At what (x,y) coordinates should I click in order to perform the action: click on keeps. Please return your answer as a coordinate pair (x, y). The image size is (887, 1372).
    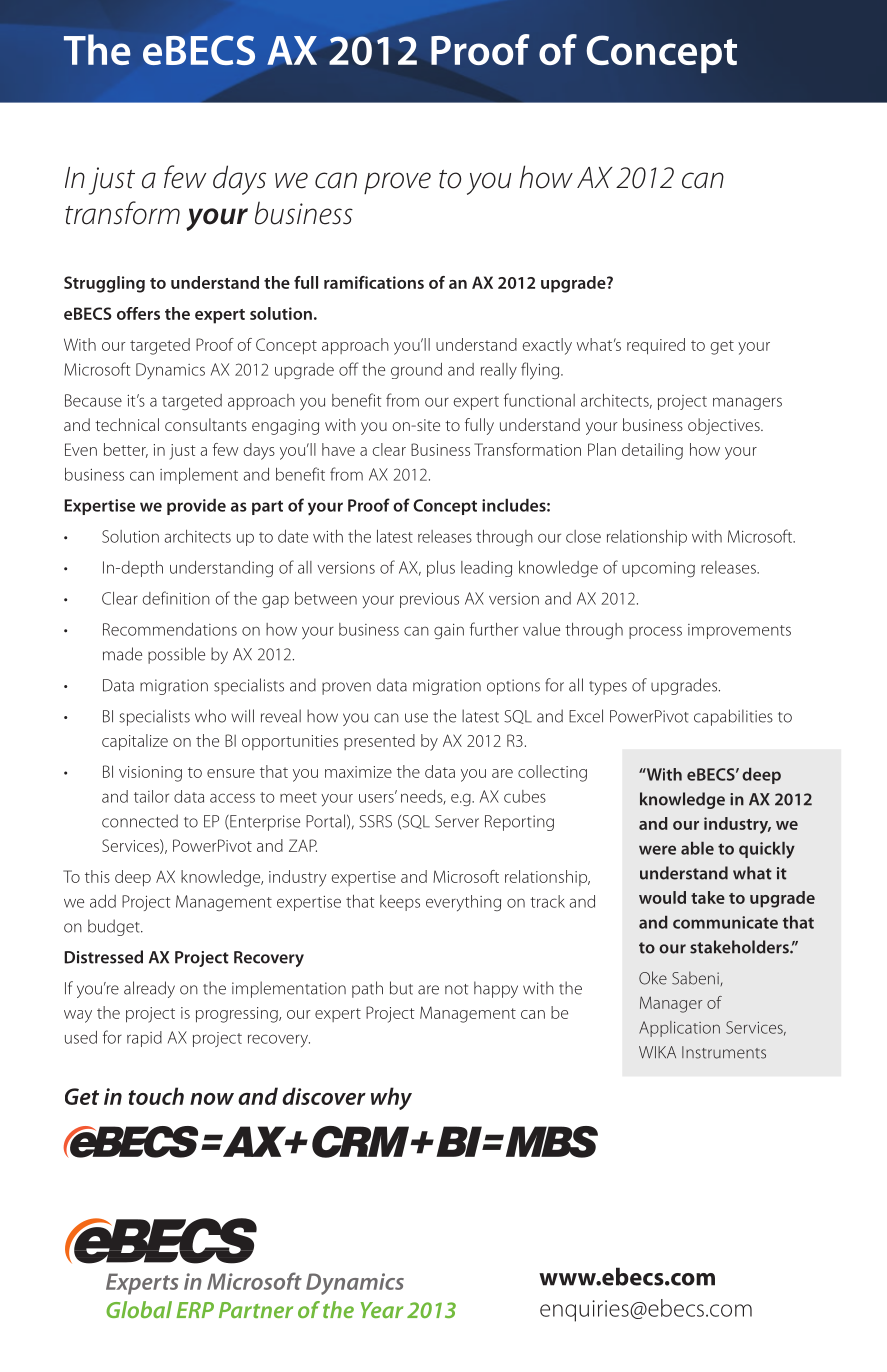
    Looking at the image, I should click on (400, 903).
